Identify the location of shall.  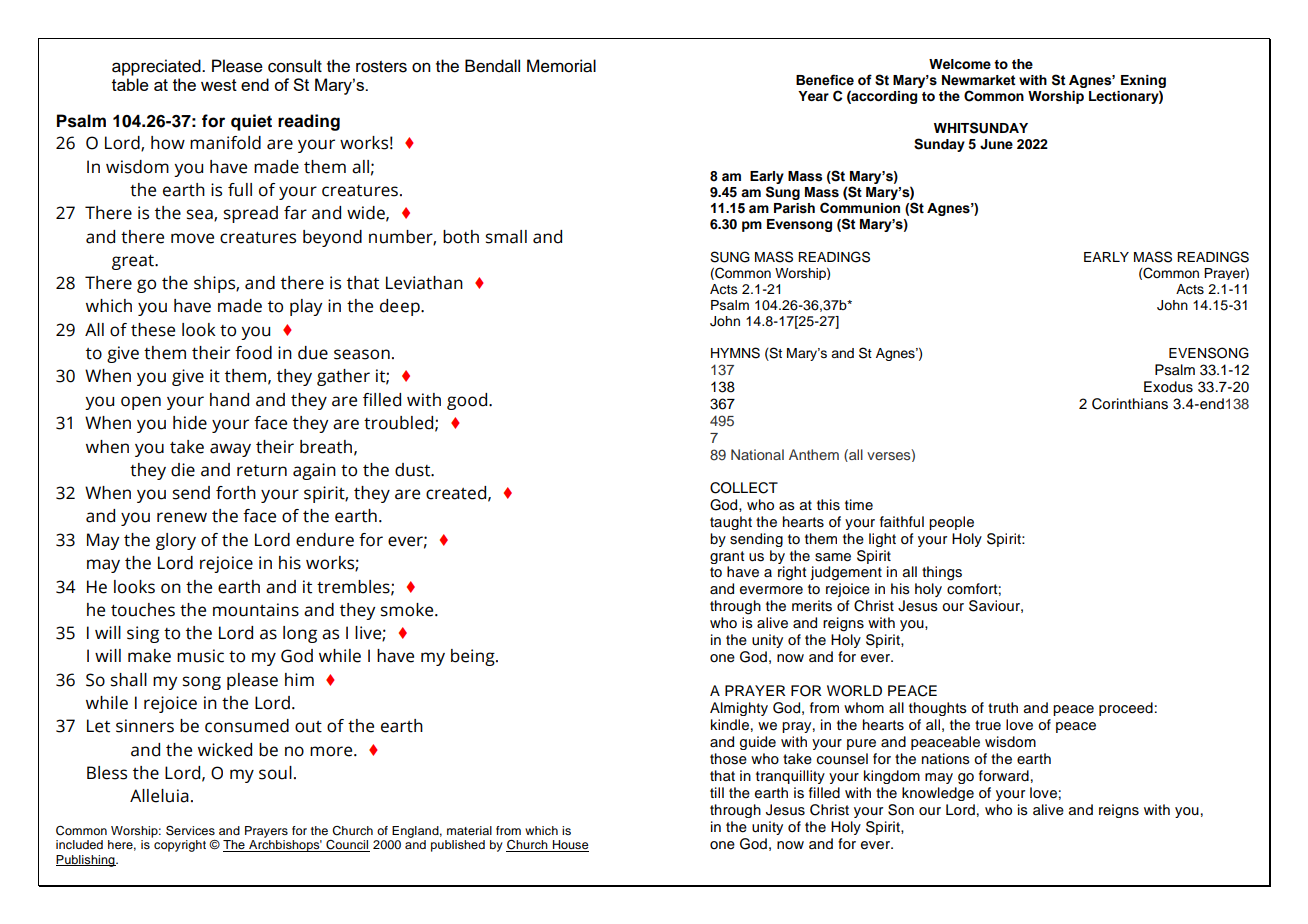
(129, 680).
